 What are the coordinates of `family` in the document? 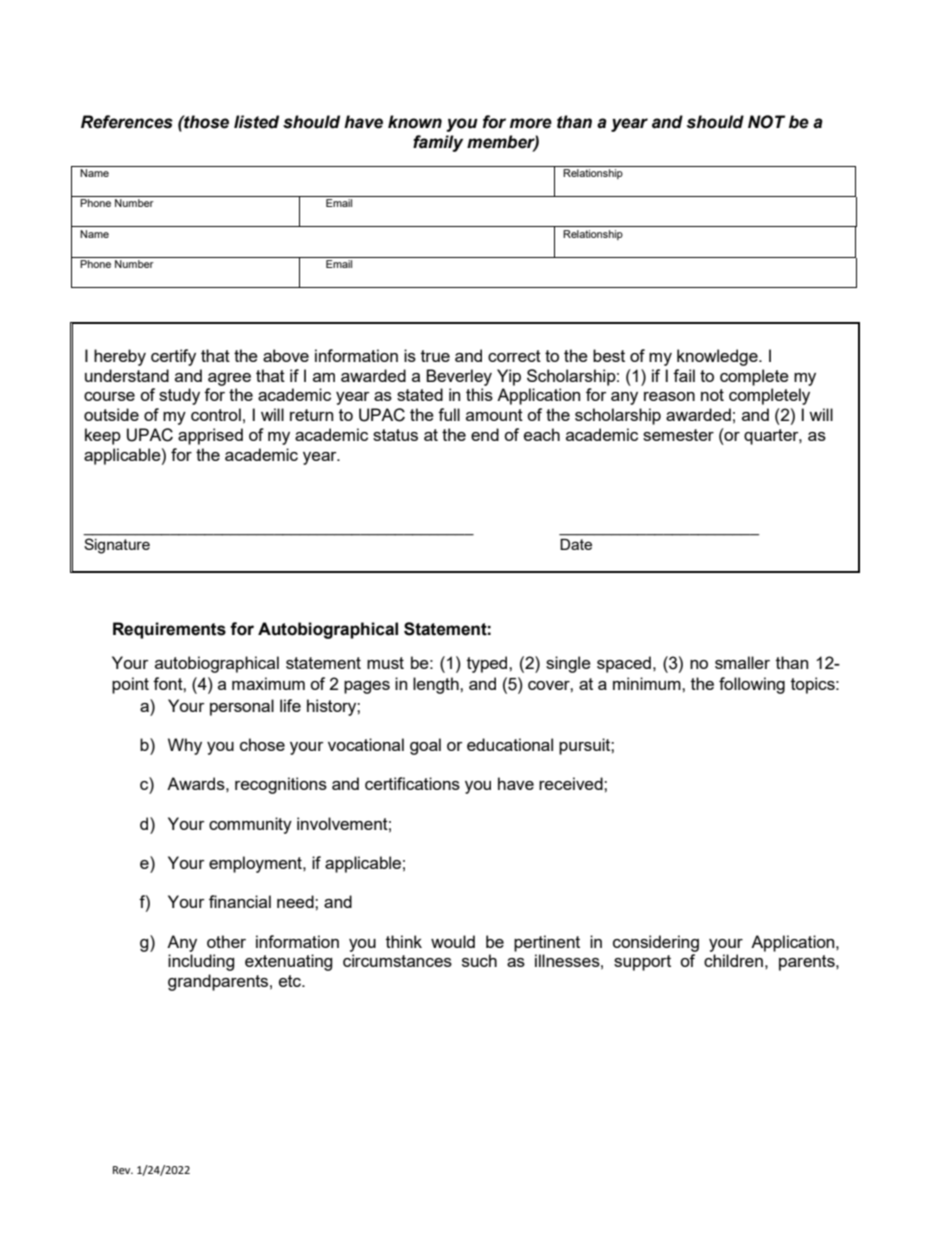 It's located at (438, 143).
